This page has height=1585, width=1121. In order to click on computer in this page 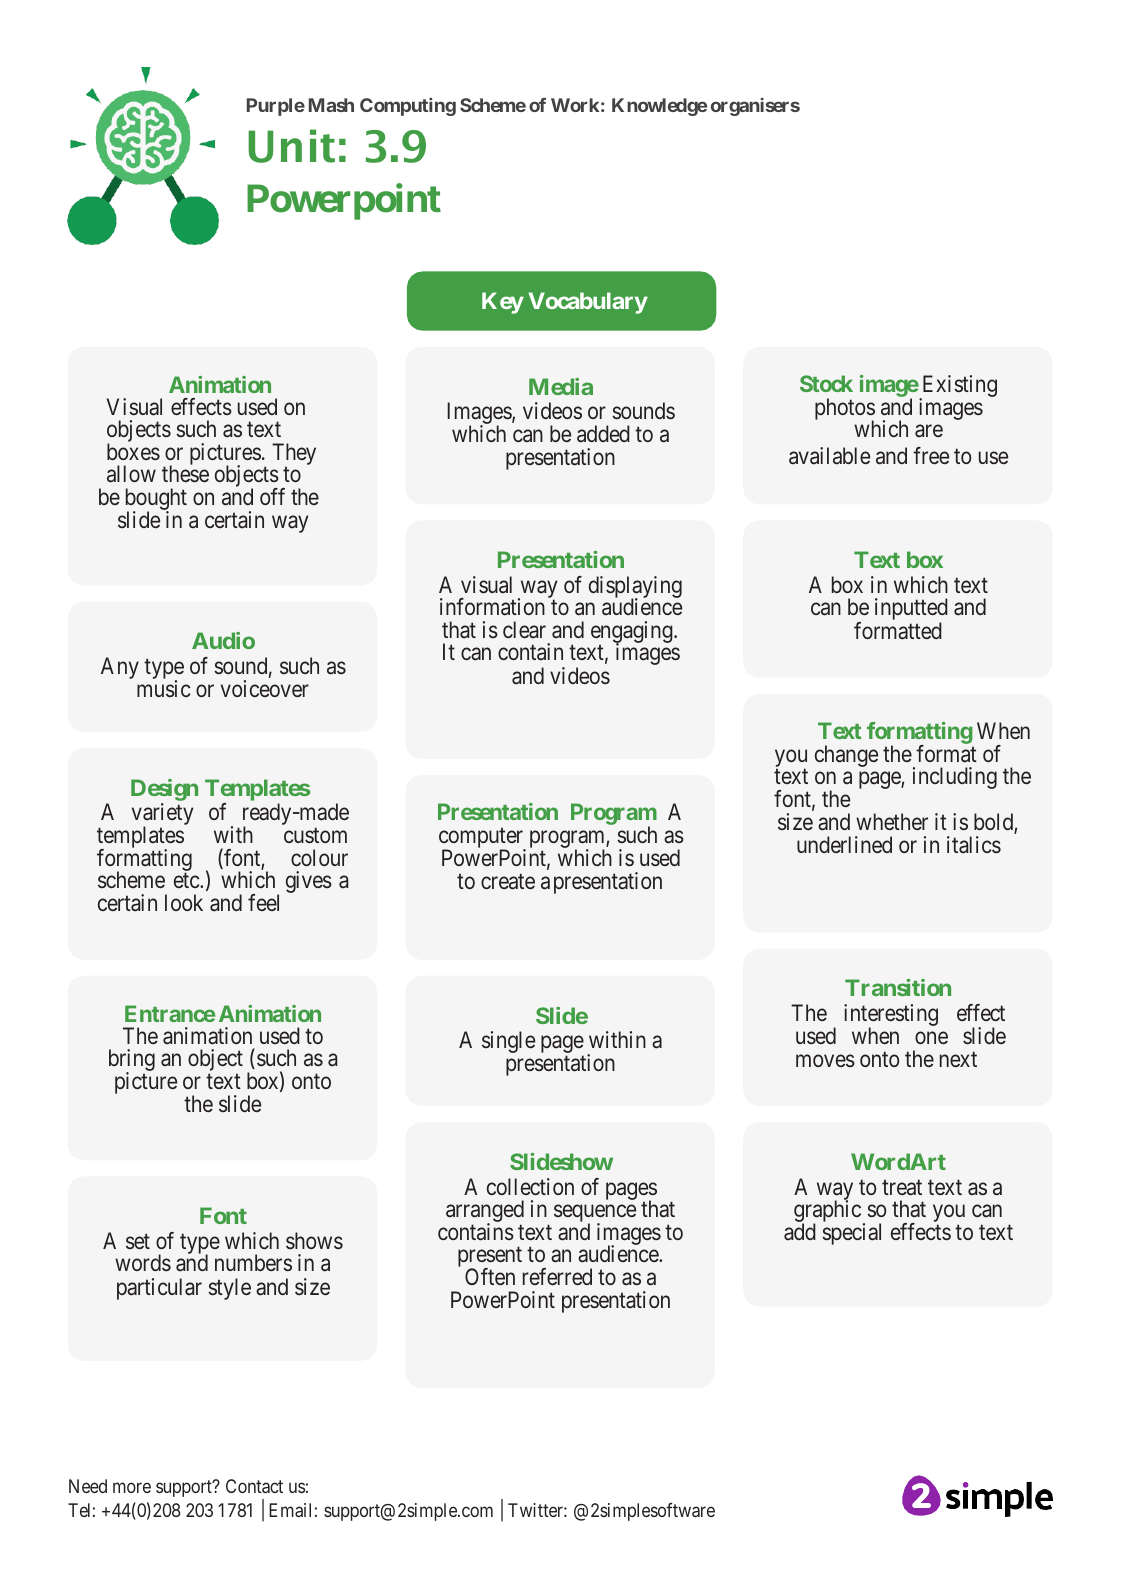, I will do `click(482, 839)`.
